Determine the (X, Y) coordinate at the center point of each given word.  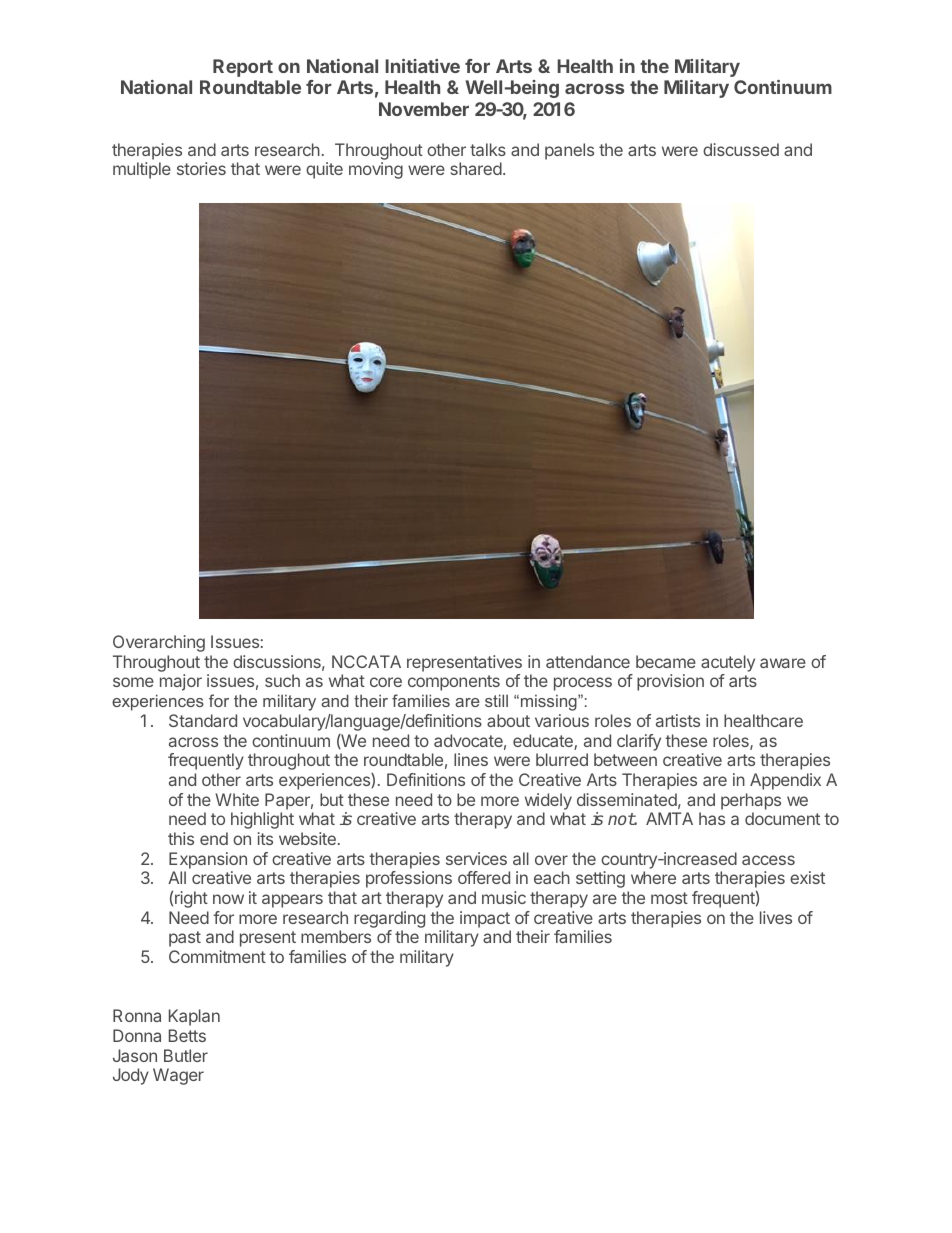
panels (569, 151)
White (237, 799)
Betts (187, 1035)
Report (243, 68)
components (454, 683)
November (424, 109)
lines (471, 759)
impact (485, 919)
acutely (728, 663)
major (181, 682)
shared (476, 168)
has (712, 818)
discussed (741, 149)
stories (201, 168)
